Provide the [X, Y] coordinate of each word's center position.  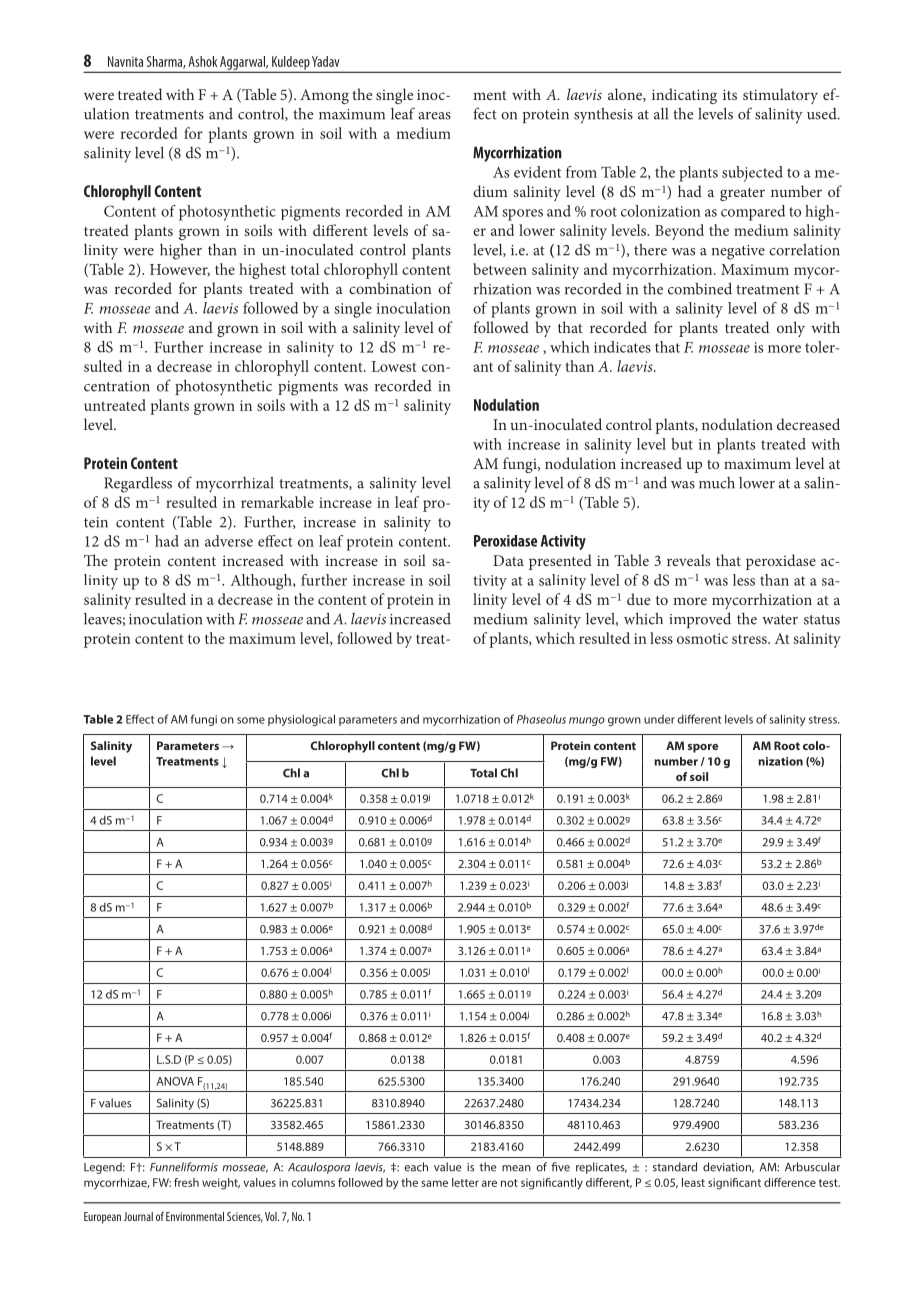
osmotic [702, 638]
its [730, 94]
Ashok [202, 61]
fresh [186, 1182]
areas [434, 116]
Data [508, 560]
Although [262, 582]
